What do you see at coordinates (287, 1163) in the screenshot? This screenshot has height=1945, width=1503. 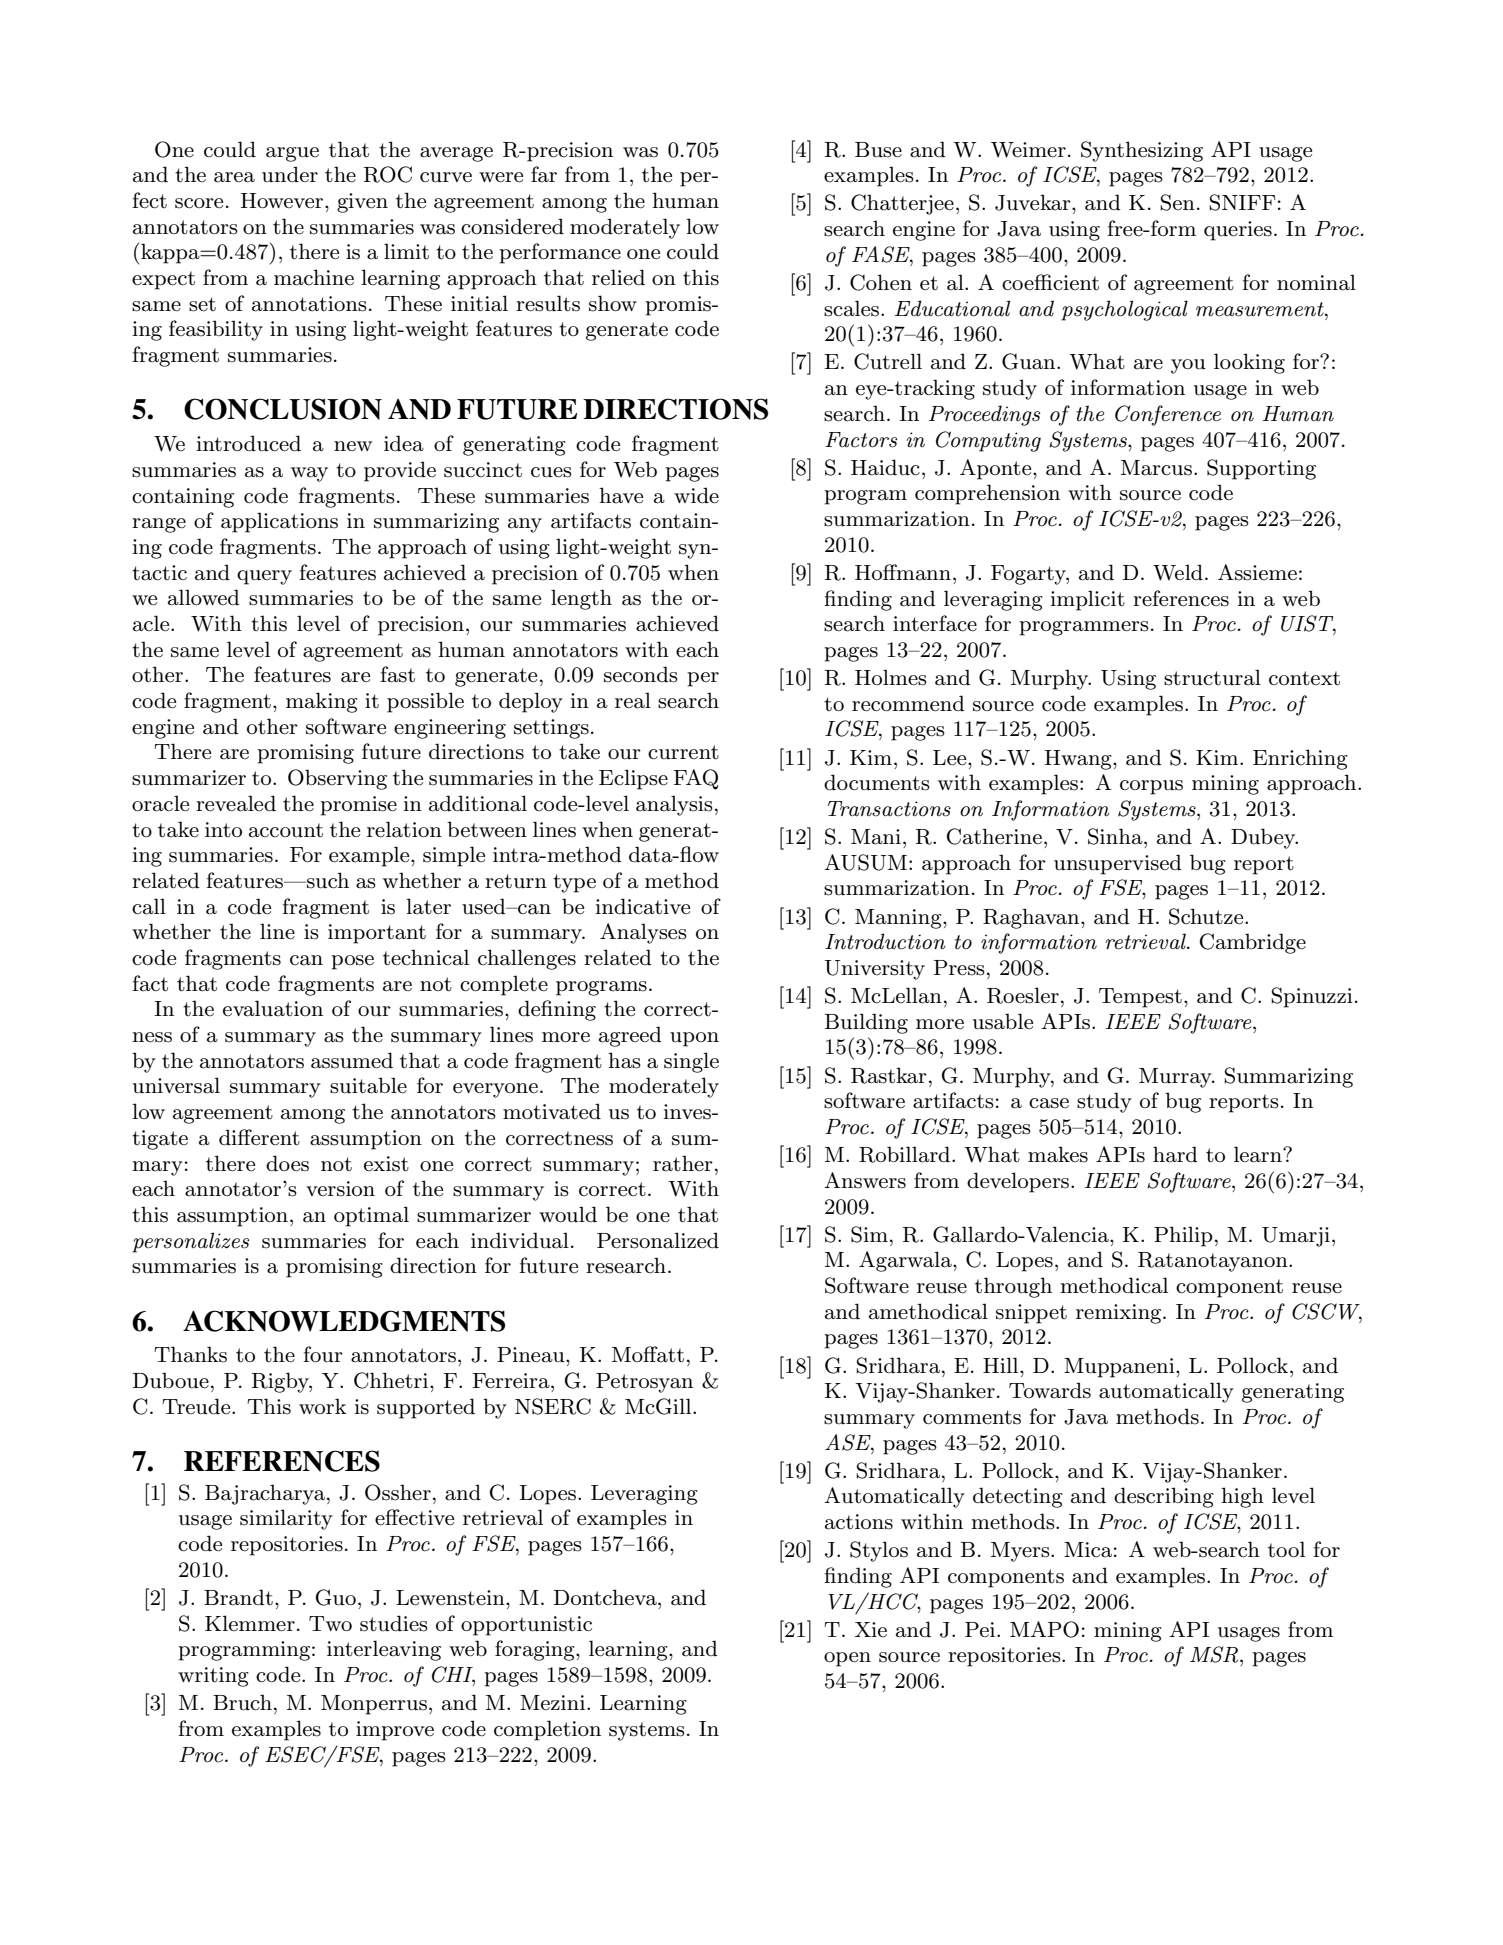 I see `does` at bounding box center [287, 1163].
